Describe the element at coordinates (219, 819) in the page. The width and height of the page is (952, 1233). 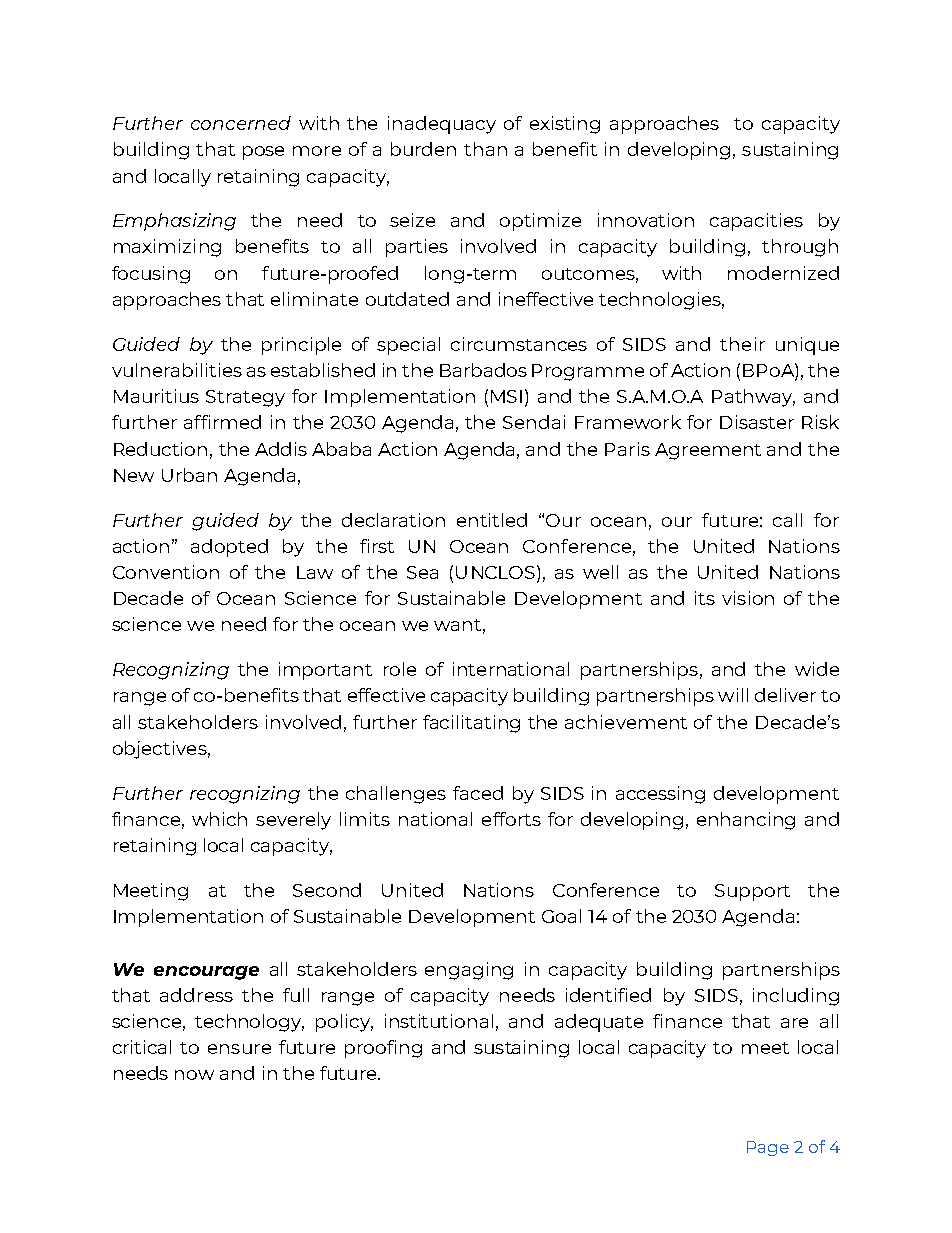
I see `which` at that location.
